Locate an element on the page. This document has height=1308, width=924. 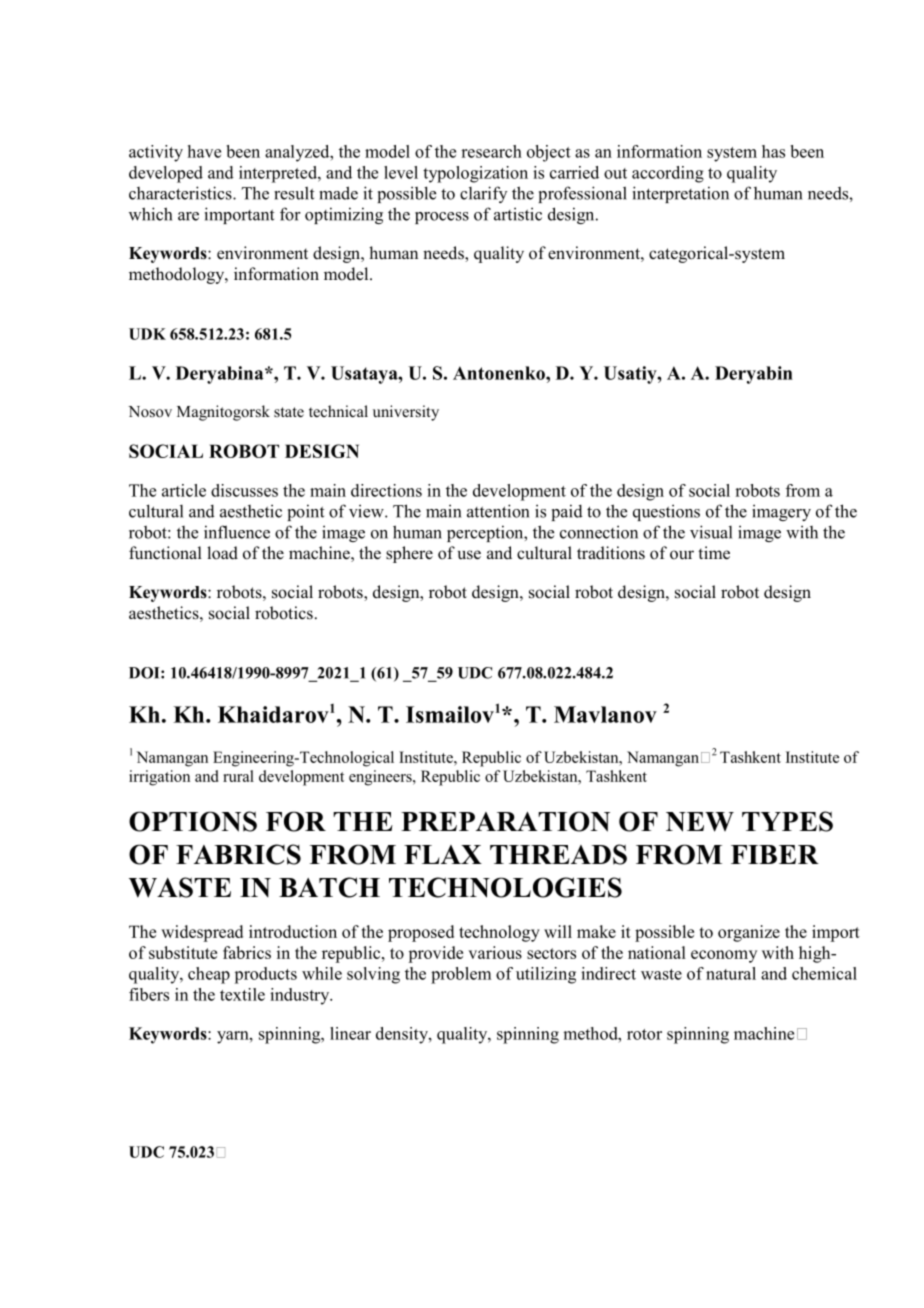
textile is located at coordinates (242, 994).
